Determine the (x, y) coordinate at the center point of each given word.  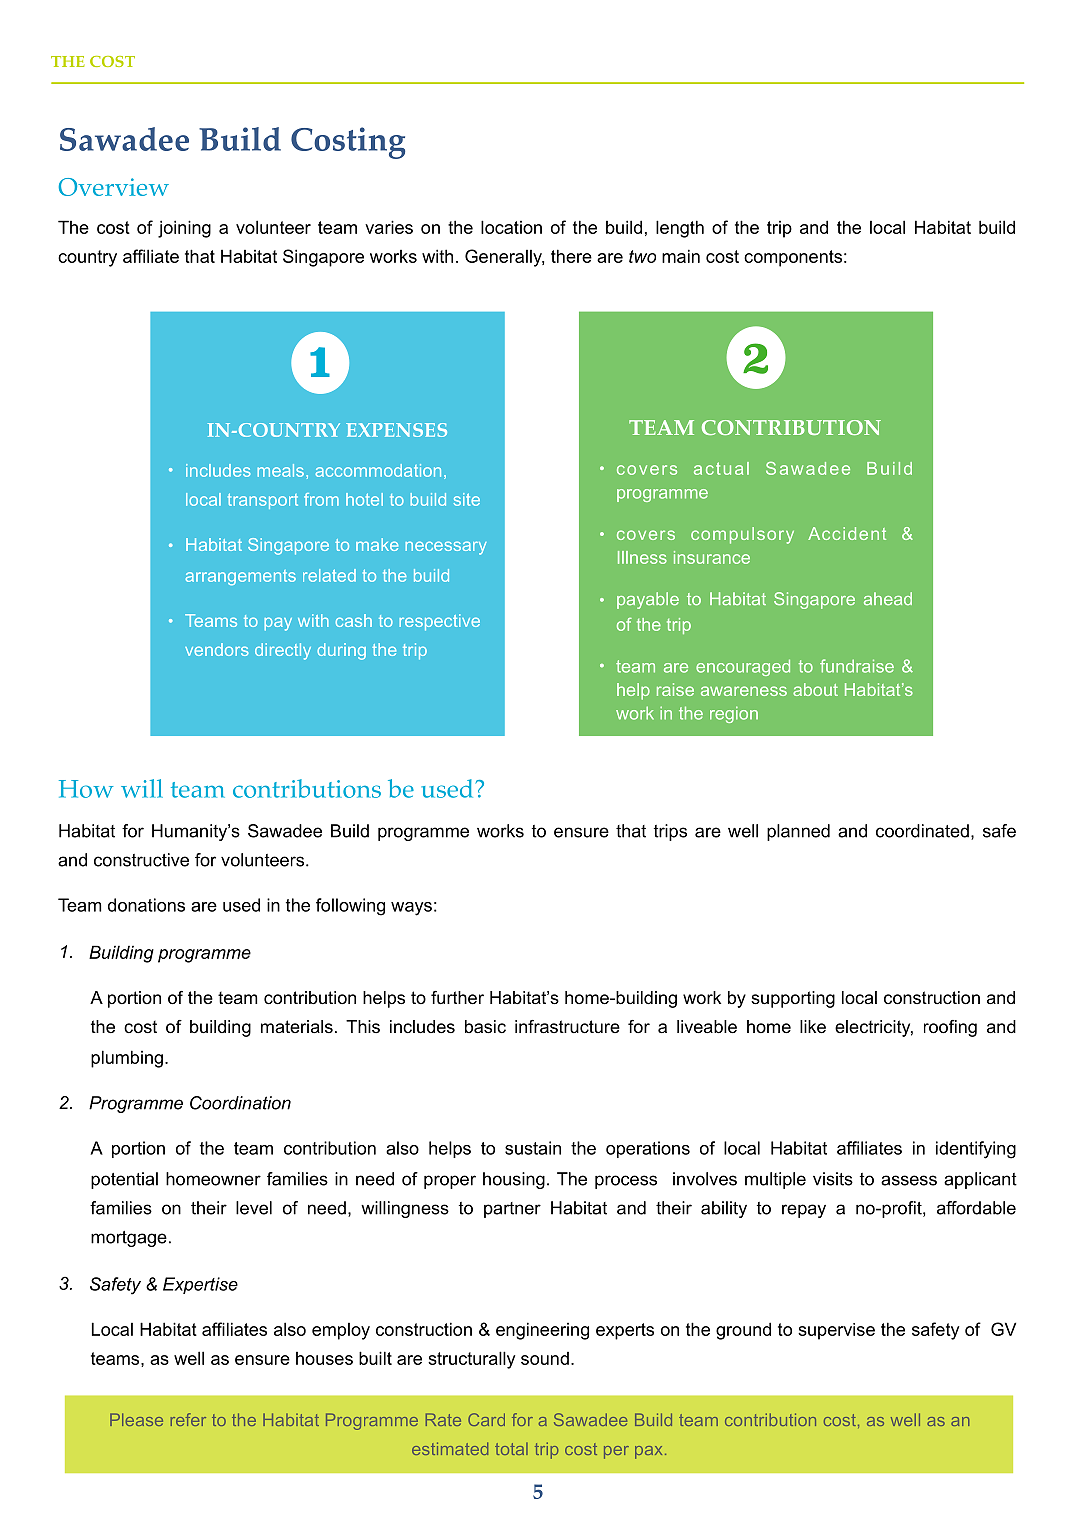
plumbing (127, 1059)
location (511, 227)
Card (486, 1419)
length (680, 229)
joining (184, 229)
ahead (888, 599)
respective (439, 622)
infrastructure (567, 1027)
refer (188, 1419)
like (813, 1027)
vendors (217, 649)
